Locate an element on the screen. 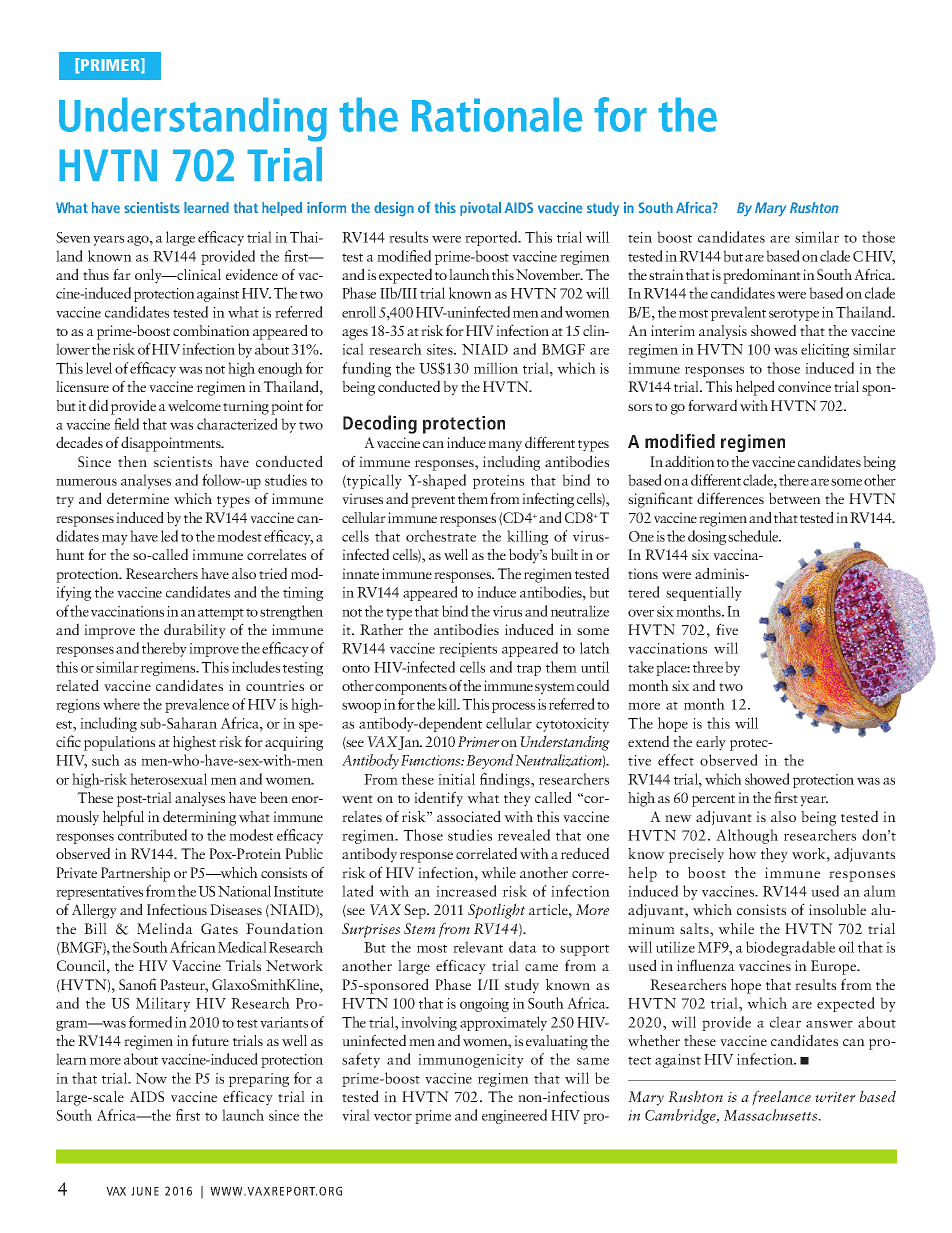 The height and width of the screenshot is (1233, 952). recipients is located at coordinates (468, 650).
